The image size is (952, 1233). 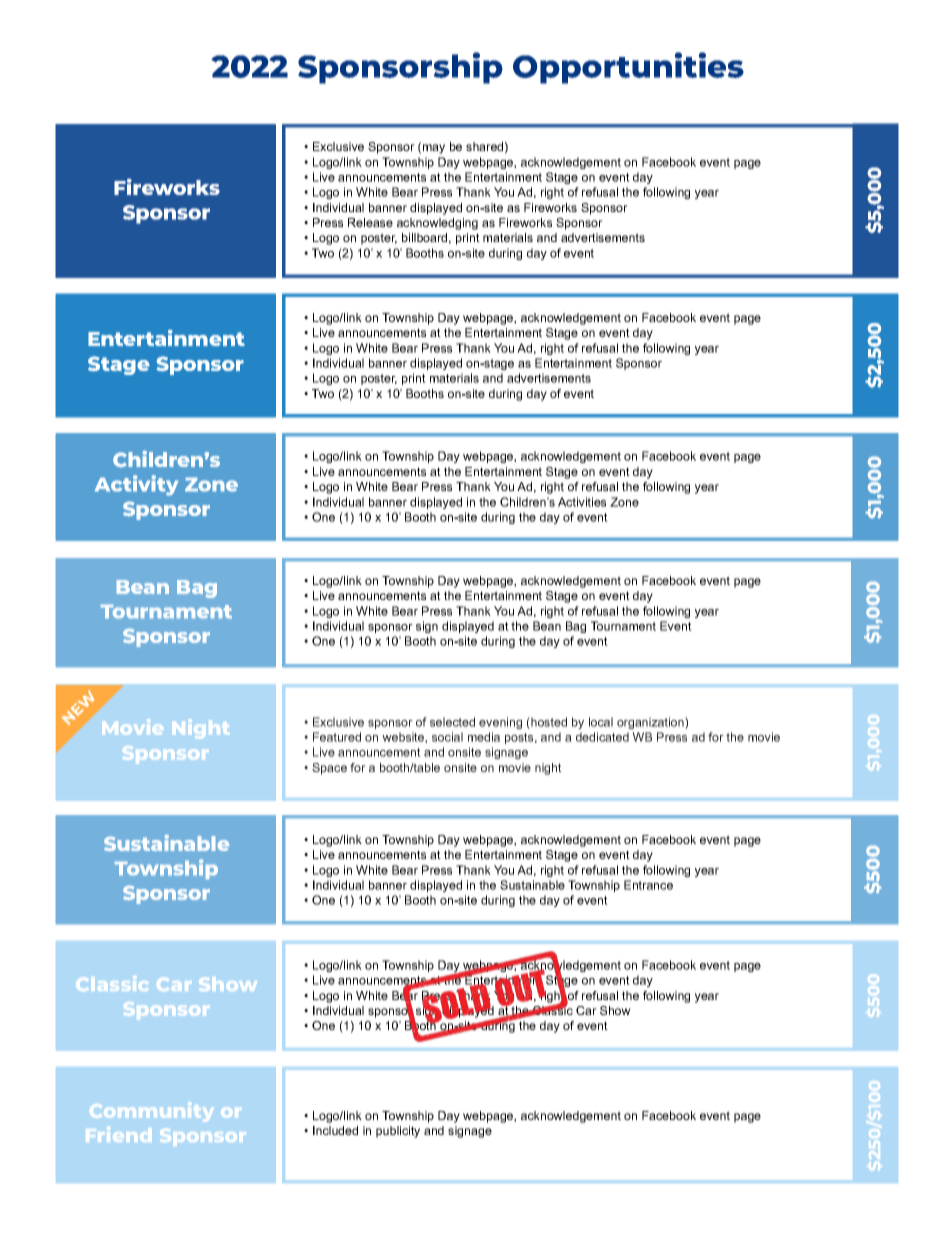 I want to click on local, so click(x=601, y=722).
